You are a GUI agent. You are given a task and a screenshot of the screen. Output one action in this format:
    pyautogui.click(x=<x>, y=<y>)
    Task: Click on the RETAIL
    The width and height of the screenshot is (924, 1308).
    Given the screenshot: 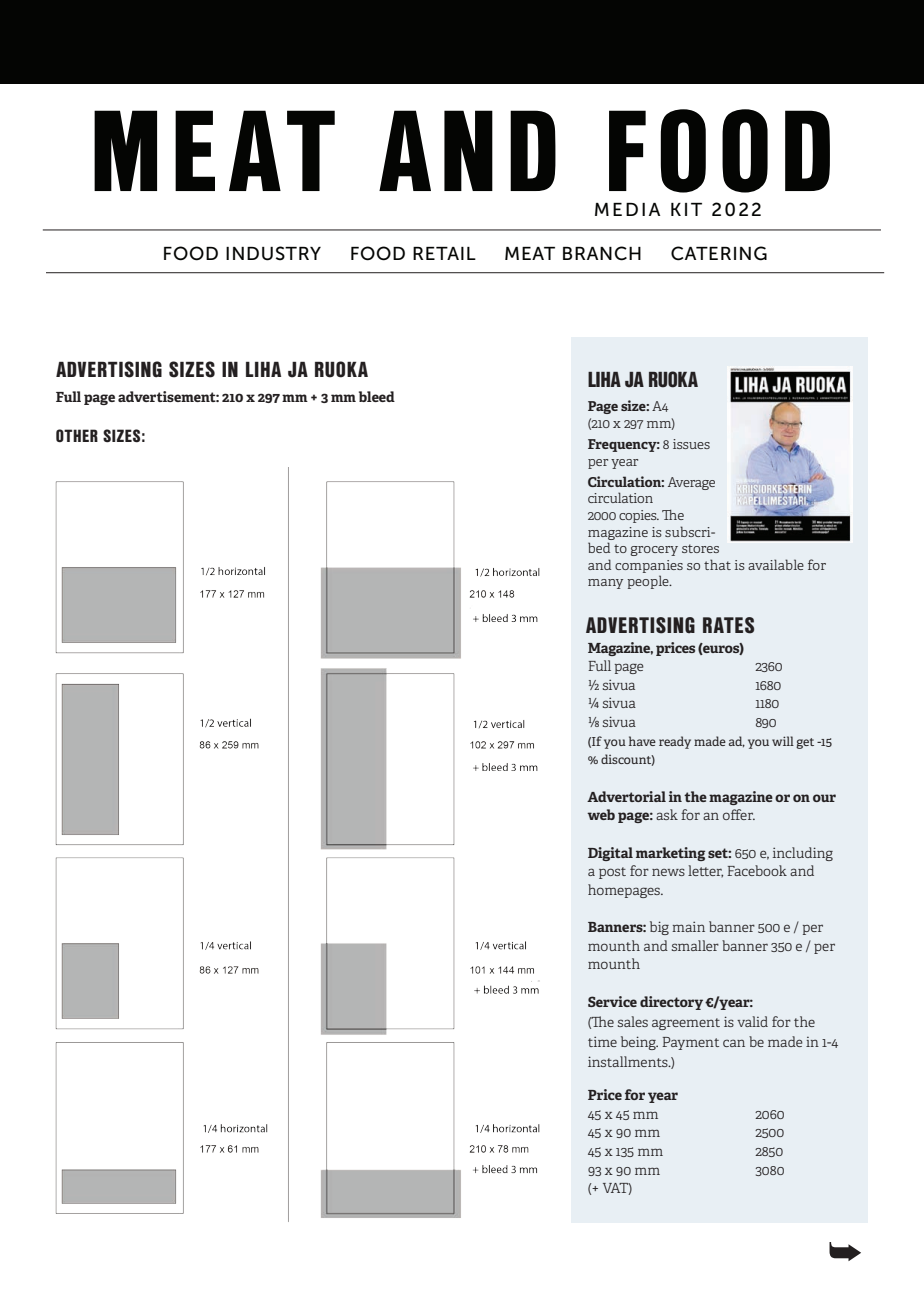 What is the action you would take?
    pyautogui.click(x=444, y=253)
